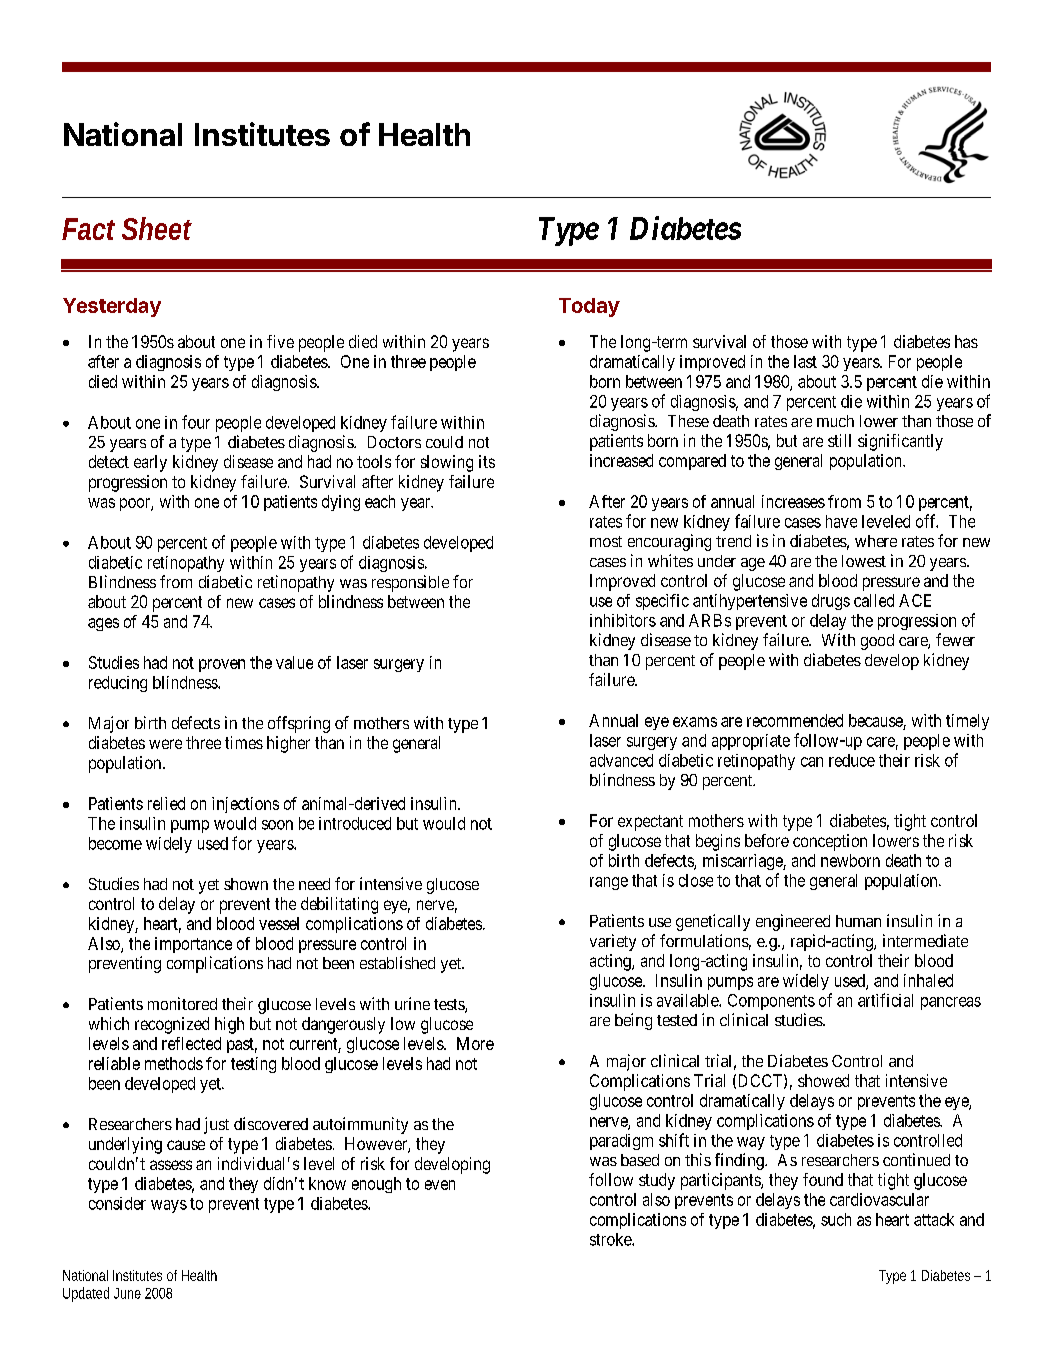  Describe the element at coordinates (839, 440) in the document. I see `still` at that location.
